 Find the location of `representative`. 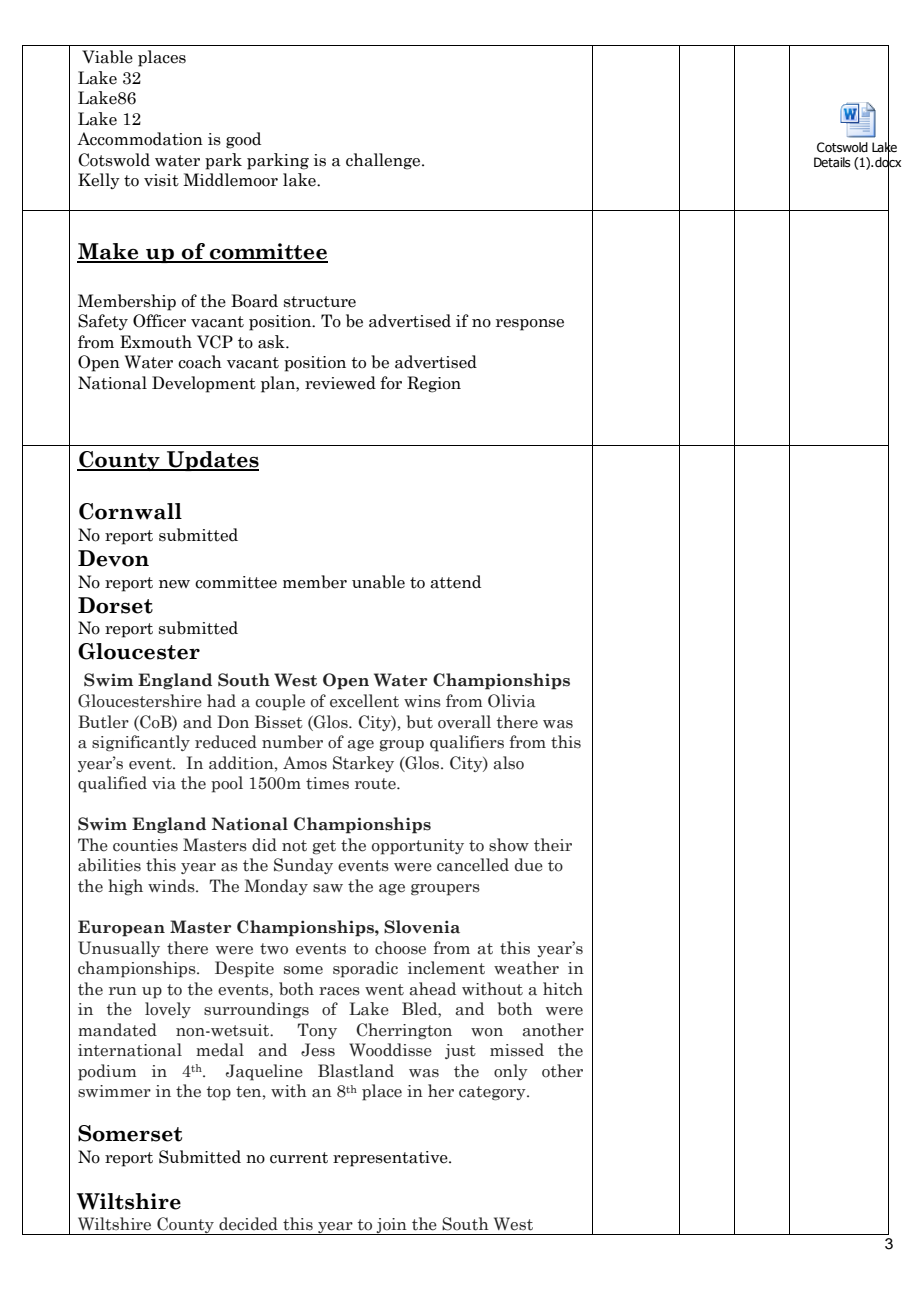

representative is located at coordinates (391, 1159).
